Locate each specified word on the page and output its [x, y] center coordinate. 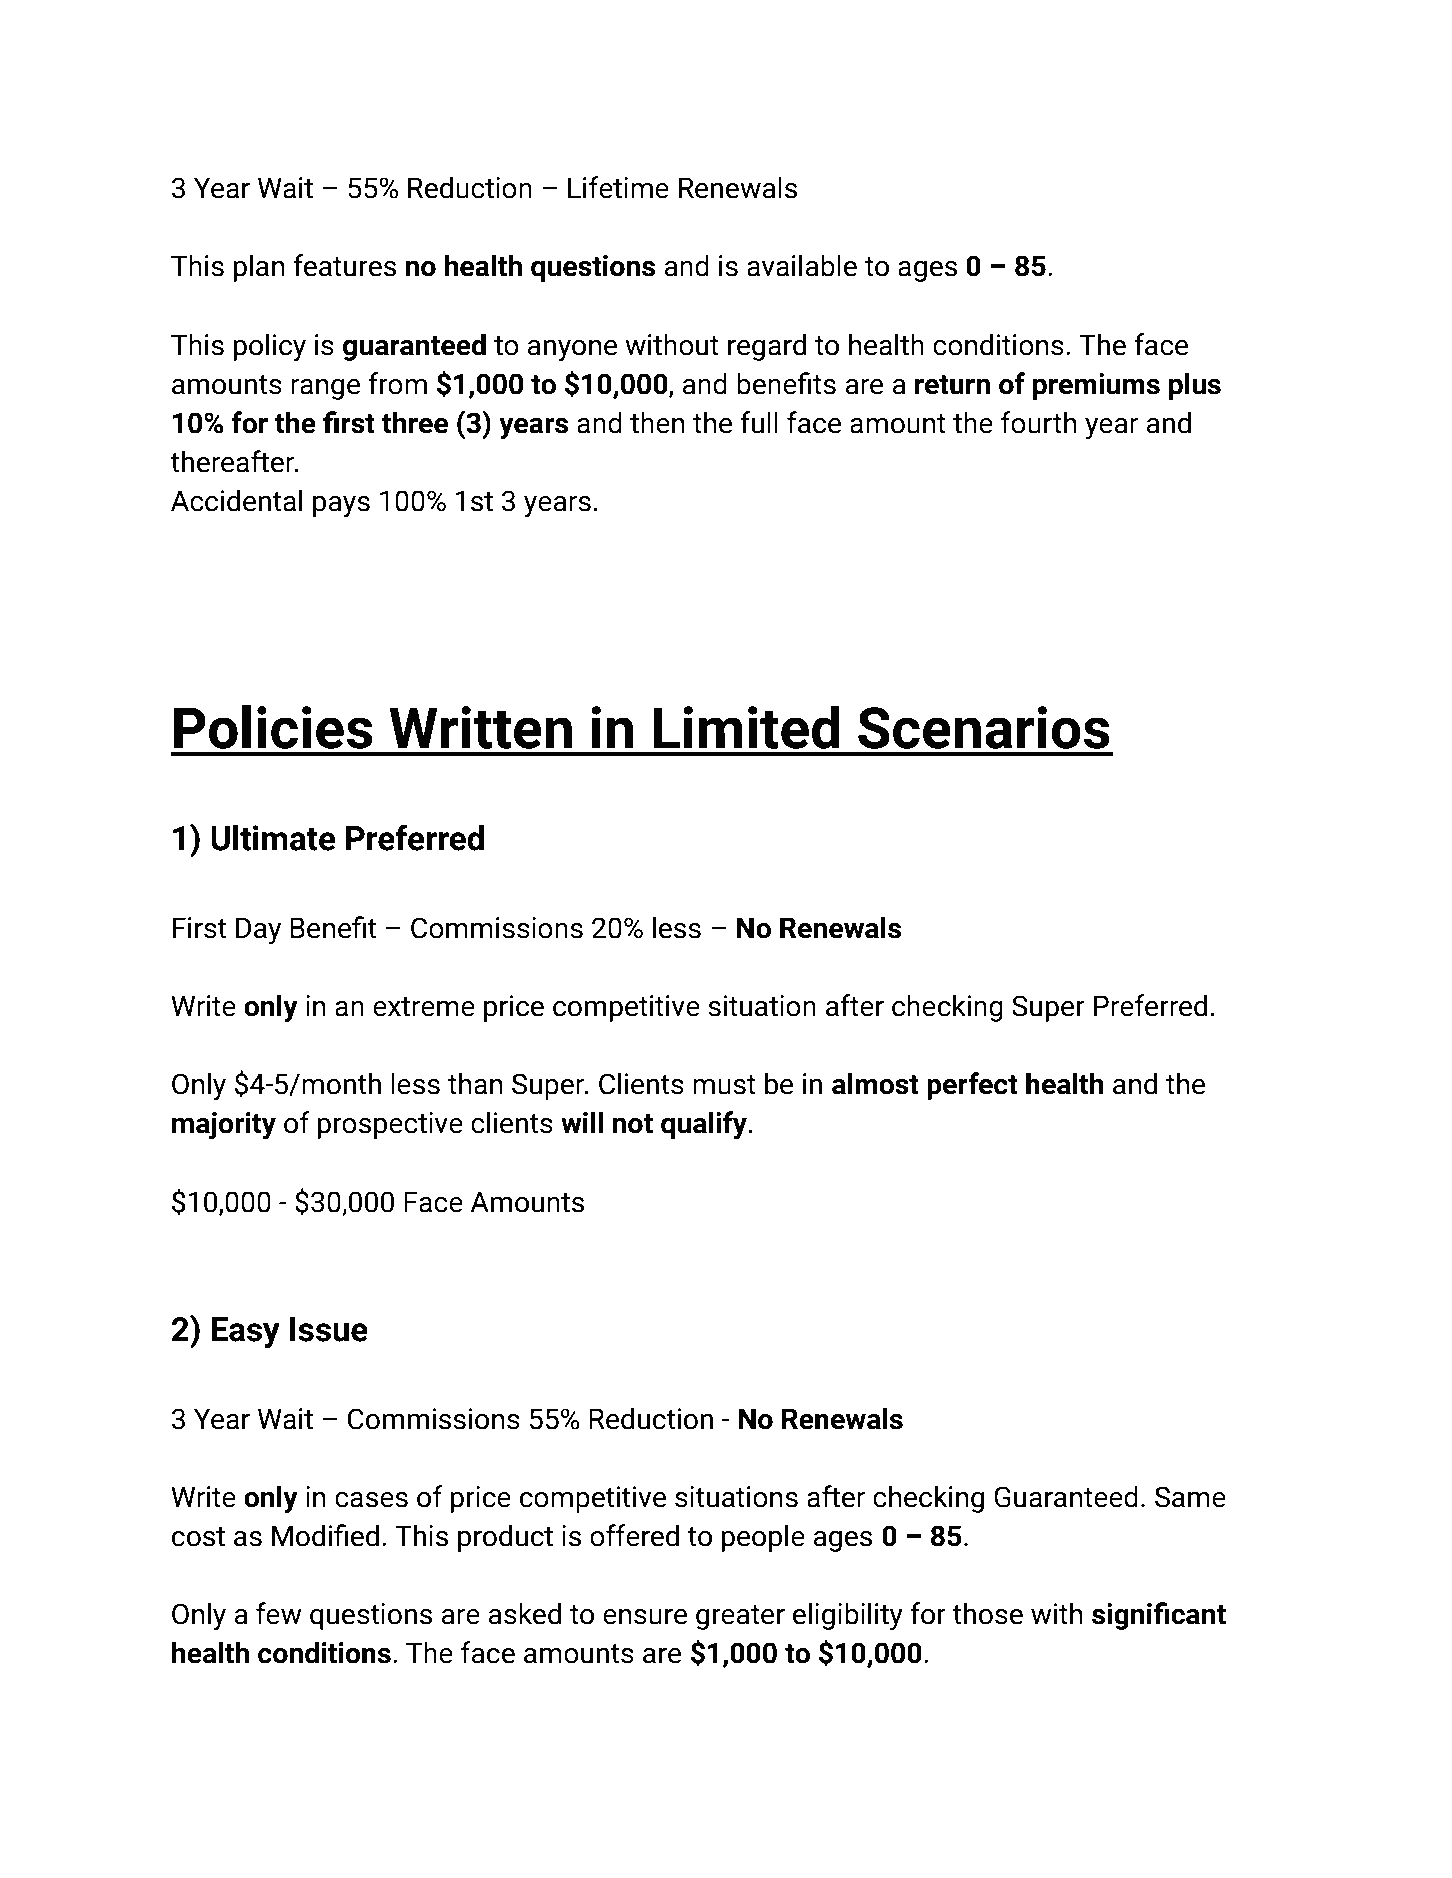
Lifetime [618, 187]
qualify [705, 1125]
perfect [972, 1086]
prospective [390, 1125]
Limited [746, 727]
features [344, 265]
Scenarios [983, 727]
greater [740, 1617]
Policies [273, 727]
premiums [1096, 386]
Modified [325, 1535]
